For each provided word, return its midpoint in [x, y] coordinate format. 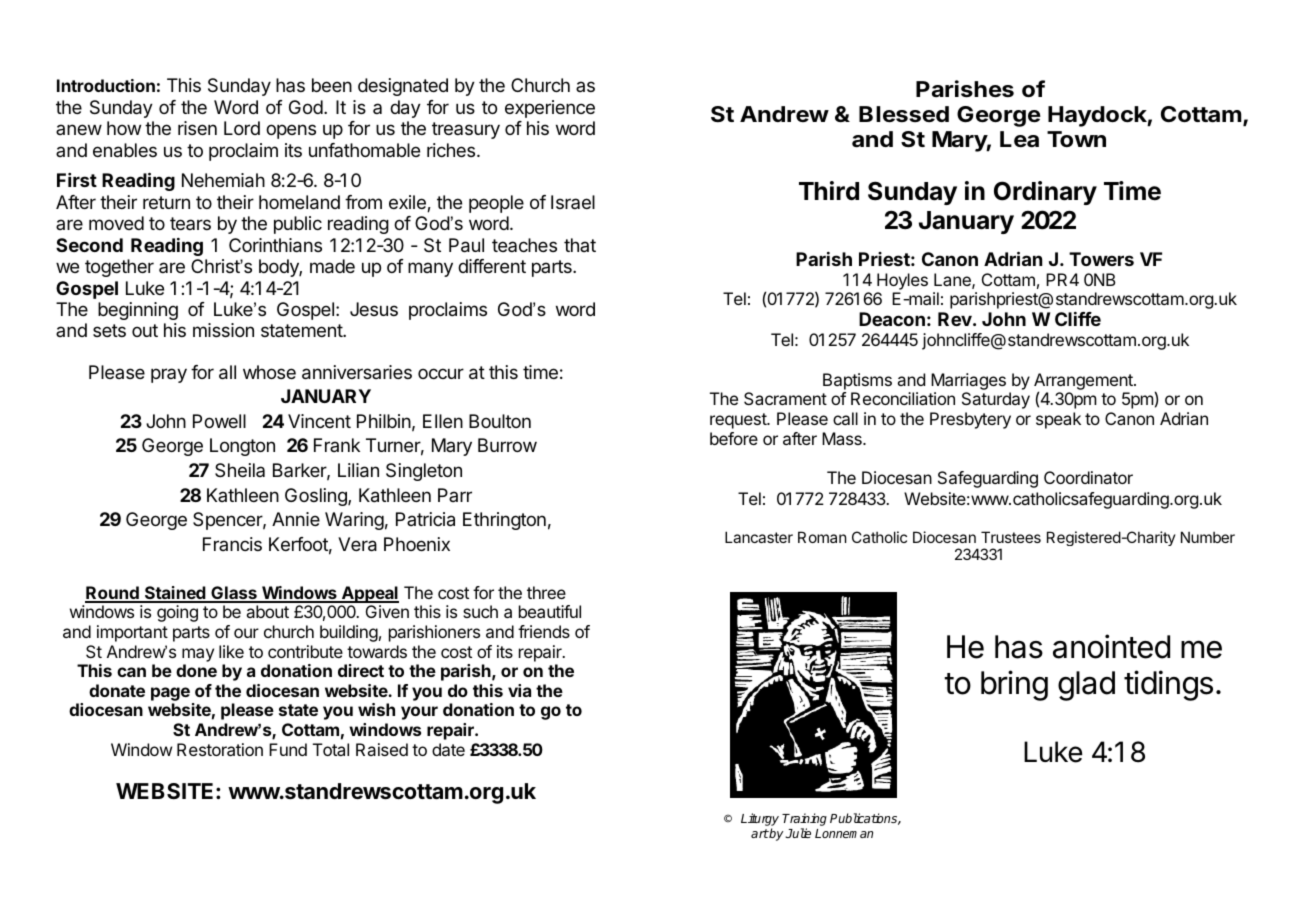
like [231, 651]
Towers [1101, 259]
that [580, 245]
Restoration [220, 749]
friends [544, 631]
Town [1076, 139]
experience [550, 109]
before [734, 438]
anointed [1111, 646]
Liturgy [760, 821]
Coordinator [1088, 477]
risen [197, 128]
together [119, 268]
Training [804, 821]
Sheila [240, 470]
